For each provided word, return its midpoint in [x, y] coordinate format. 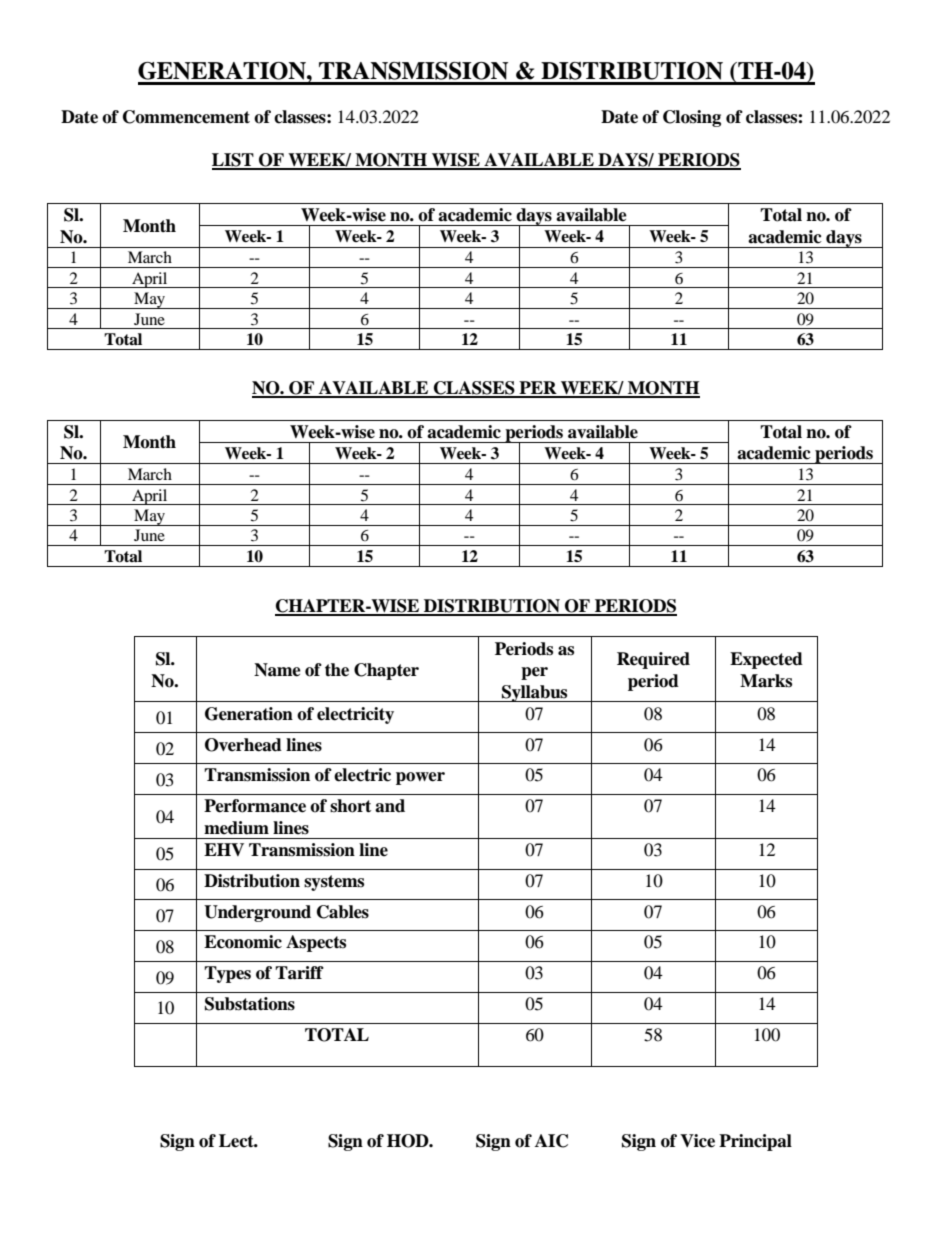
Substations [250, 1004]
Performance [255, 806]
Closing [692, 118]
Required [653, 660]
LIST [234, 161]
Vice [697, 1141]
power [420, 778]
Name [277, 670]
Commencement [186, 117]
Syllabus [535, 693]
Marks [766, 681]
